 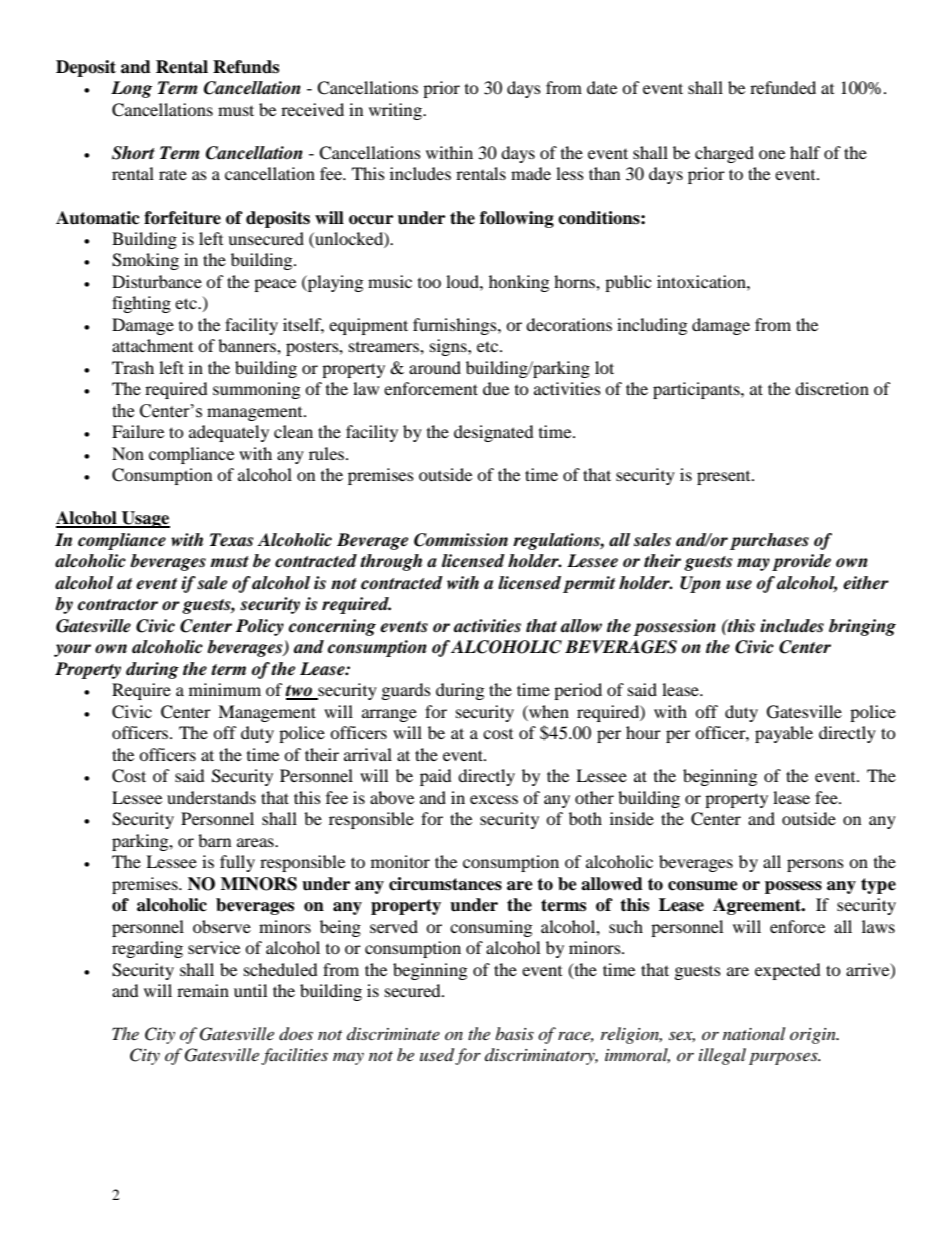 I want to click on remain, so click(x=203, y=990).
